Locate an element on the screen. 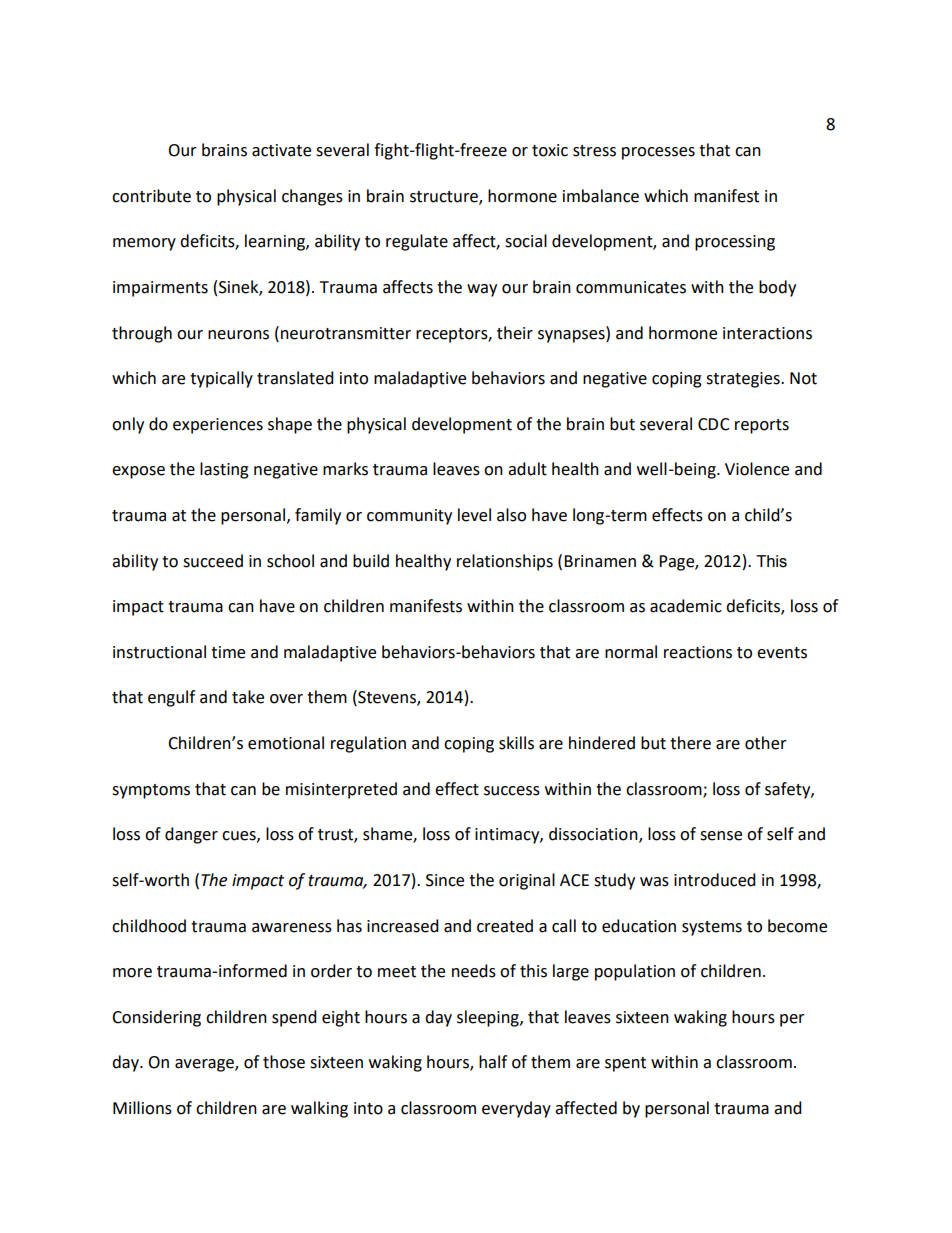  reactions is located at coordinates (698, 652).
